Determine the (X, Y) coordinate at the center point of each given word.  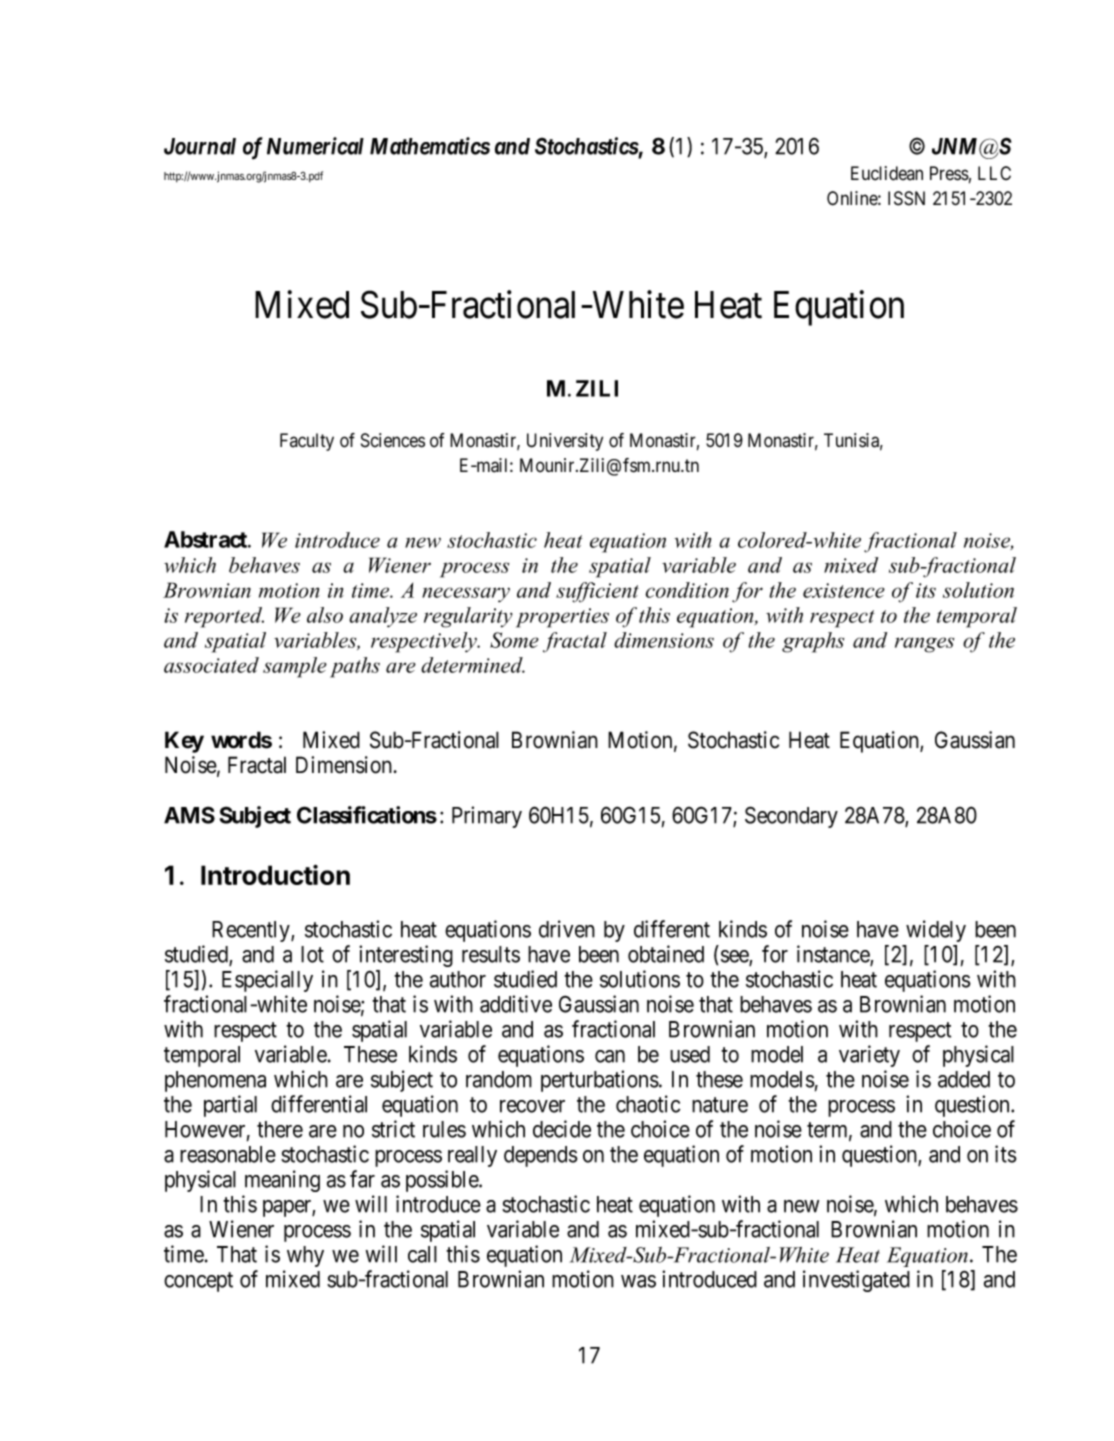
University (565, 442)
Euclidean (887, 173)
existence (844, 590)
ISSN (906, 198)
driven (567, 929)
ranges (924, 645)
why (305, 1256)
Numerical (315, 146)
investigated (856, 1281)
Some (514, 640)
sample (295, 667)
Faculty (307, 442)
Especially (267, 981)
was (638, 1281)
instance (834, 955)
